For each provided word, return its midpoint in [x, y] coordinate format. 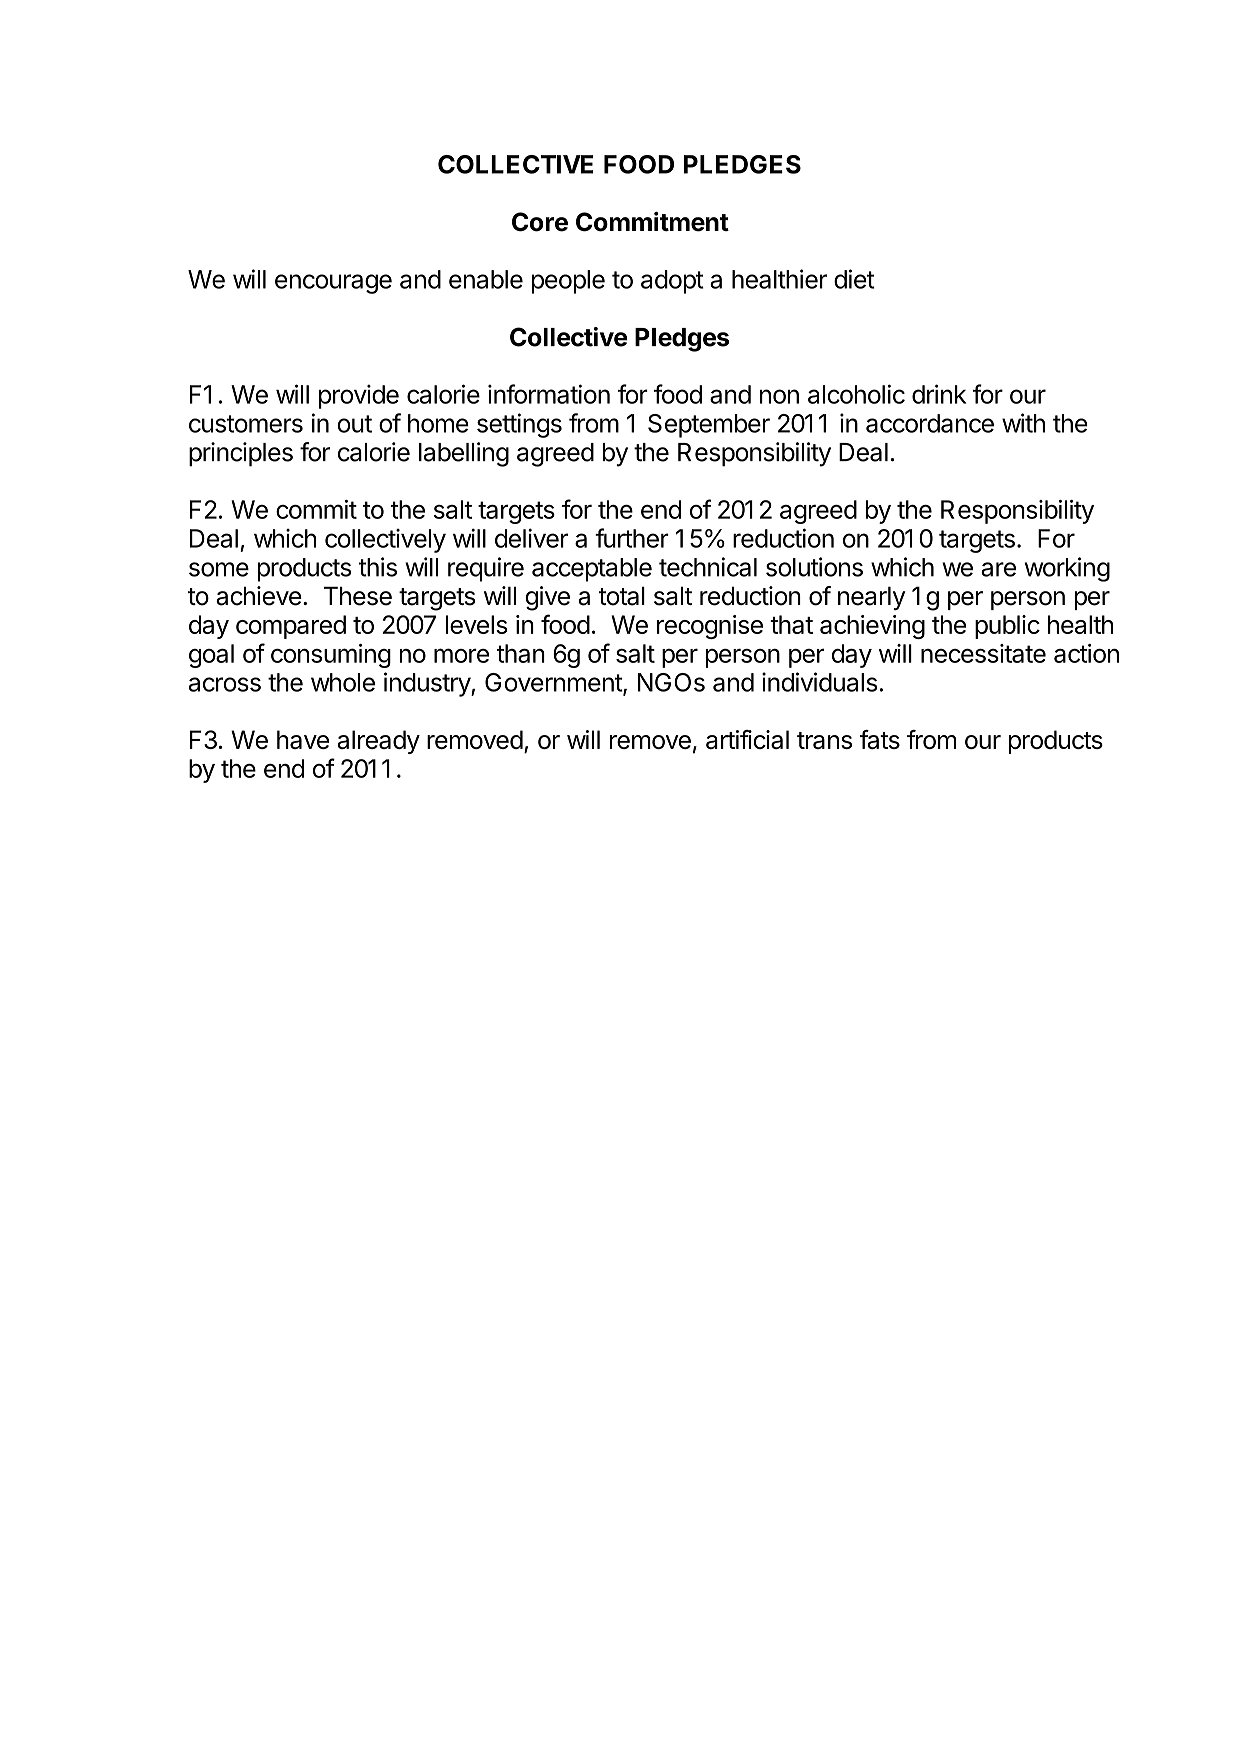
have [303, 739]
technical [708, 567]
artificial [747, 739]
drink [939, 394]
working [1067, 569]
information [549, 394]
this [378, 567]
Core [540, 222]
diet [854, 279]
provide [359, 396]
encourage [333, 284]
